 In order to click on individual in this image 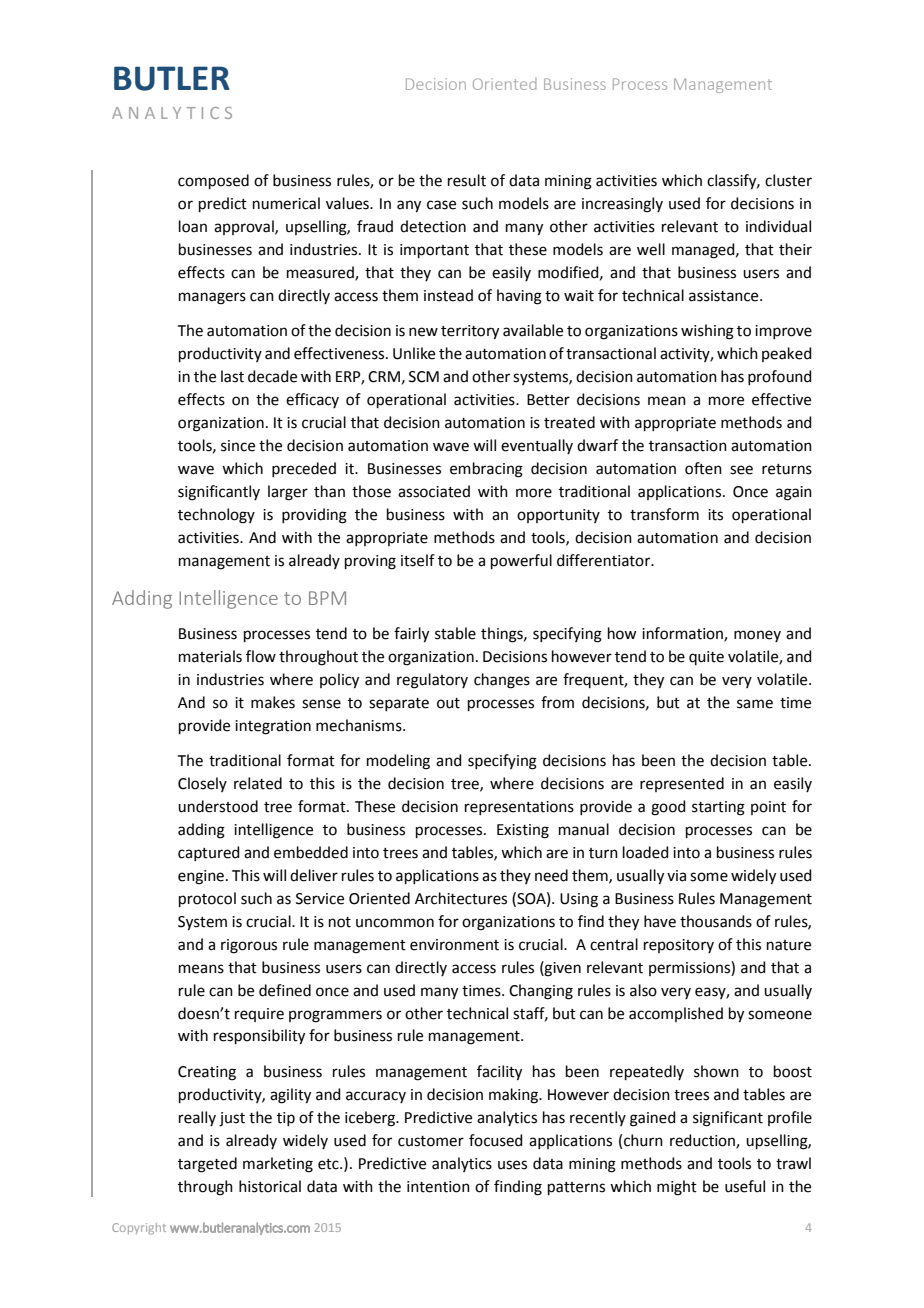, I will do `click(778, 226)`.
